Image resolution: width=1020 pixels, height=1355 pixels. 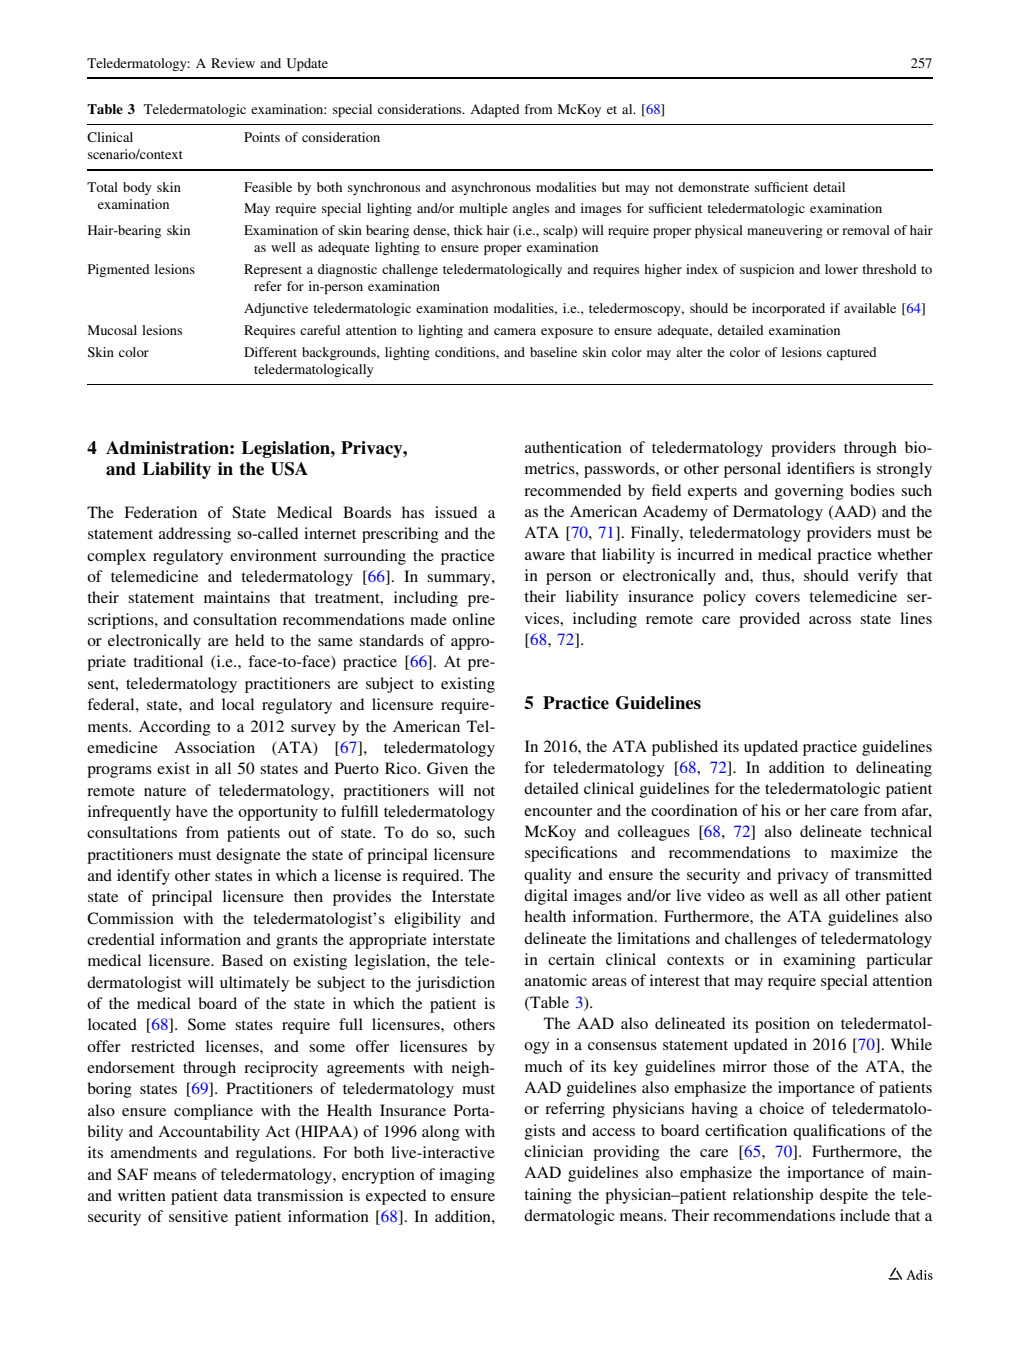 I want to click on his, so click(x=771, y=810).
